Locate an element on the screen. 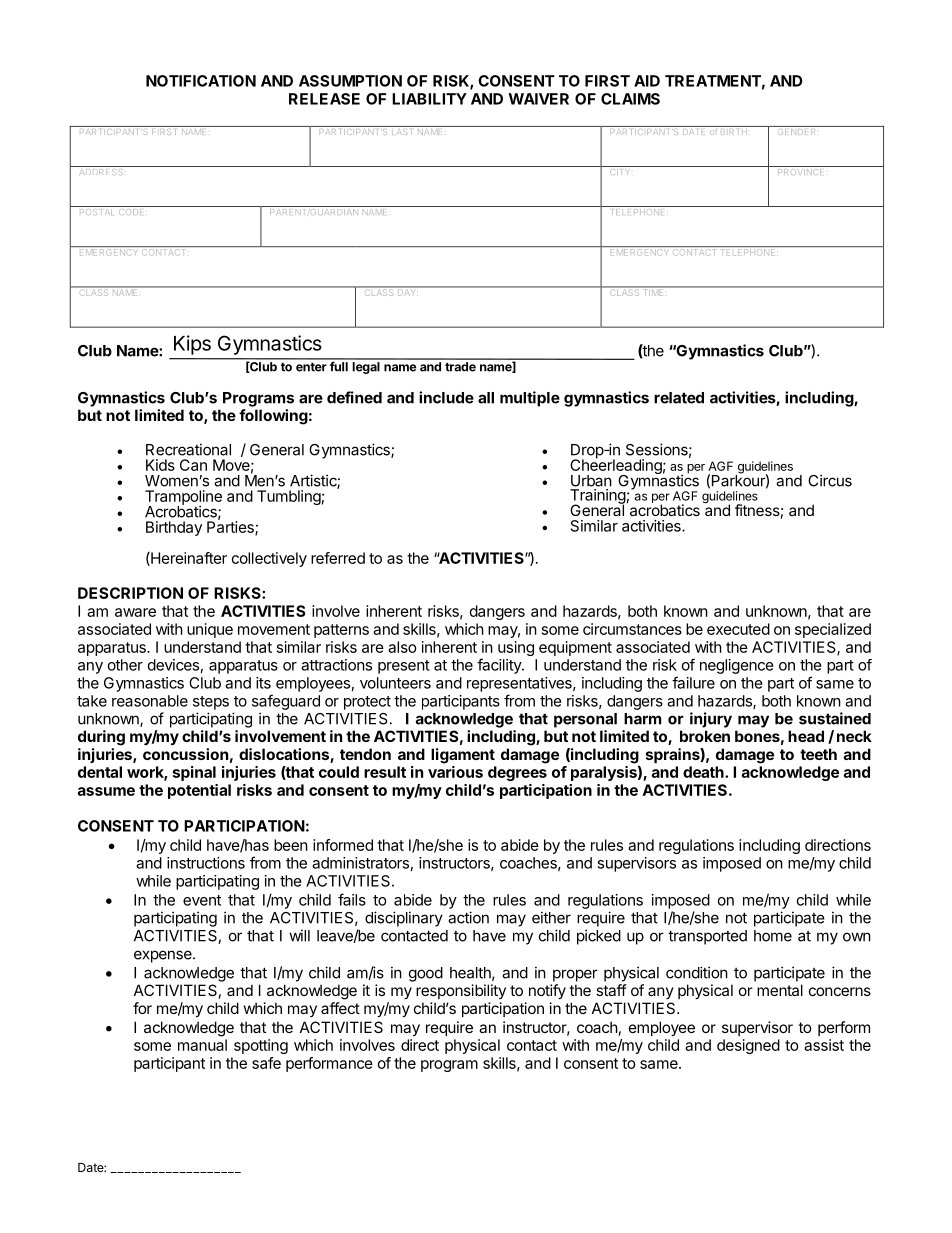 The height and width of the screenshot is (1233, 952). NOTIFICATION is located at coordinates (201, 81).
